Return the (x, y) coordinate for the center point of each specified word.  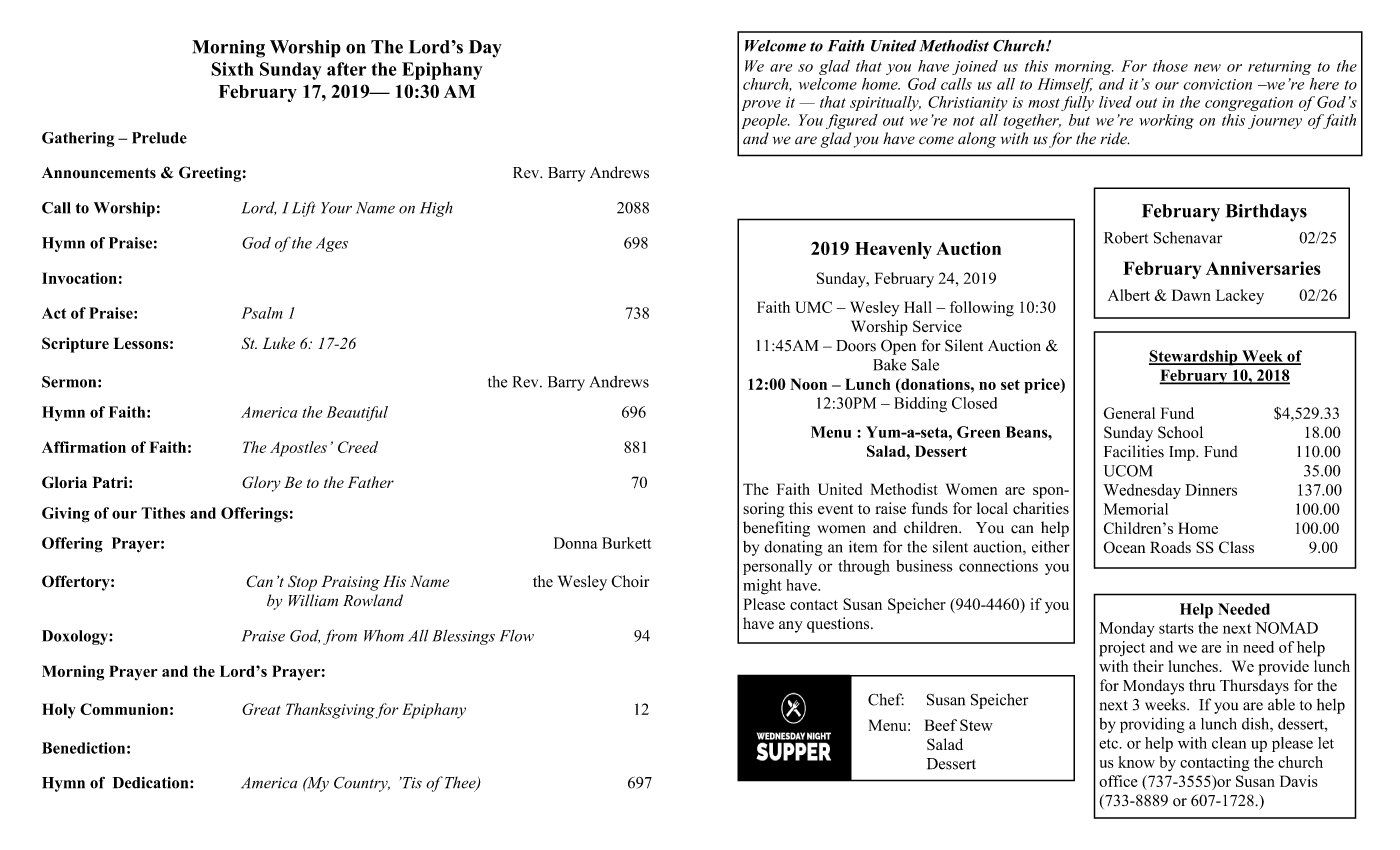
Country (362, 784)
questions (839, 625)
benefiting (776, 529)
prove (761, 105)
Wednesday (1142, 491)
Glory (261, 484)
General (1129, 413)
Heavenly (893, 250)
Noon (808, 384)
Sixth (232, 69)
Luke (278, 343)
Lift (304, 209)
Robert (1126, 238)
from (340, 637)
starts (1176, 628)
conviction (1217, 84)
